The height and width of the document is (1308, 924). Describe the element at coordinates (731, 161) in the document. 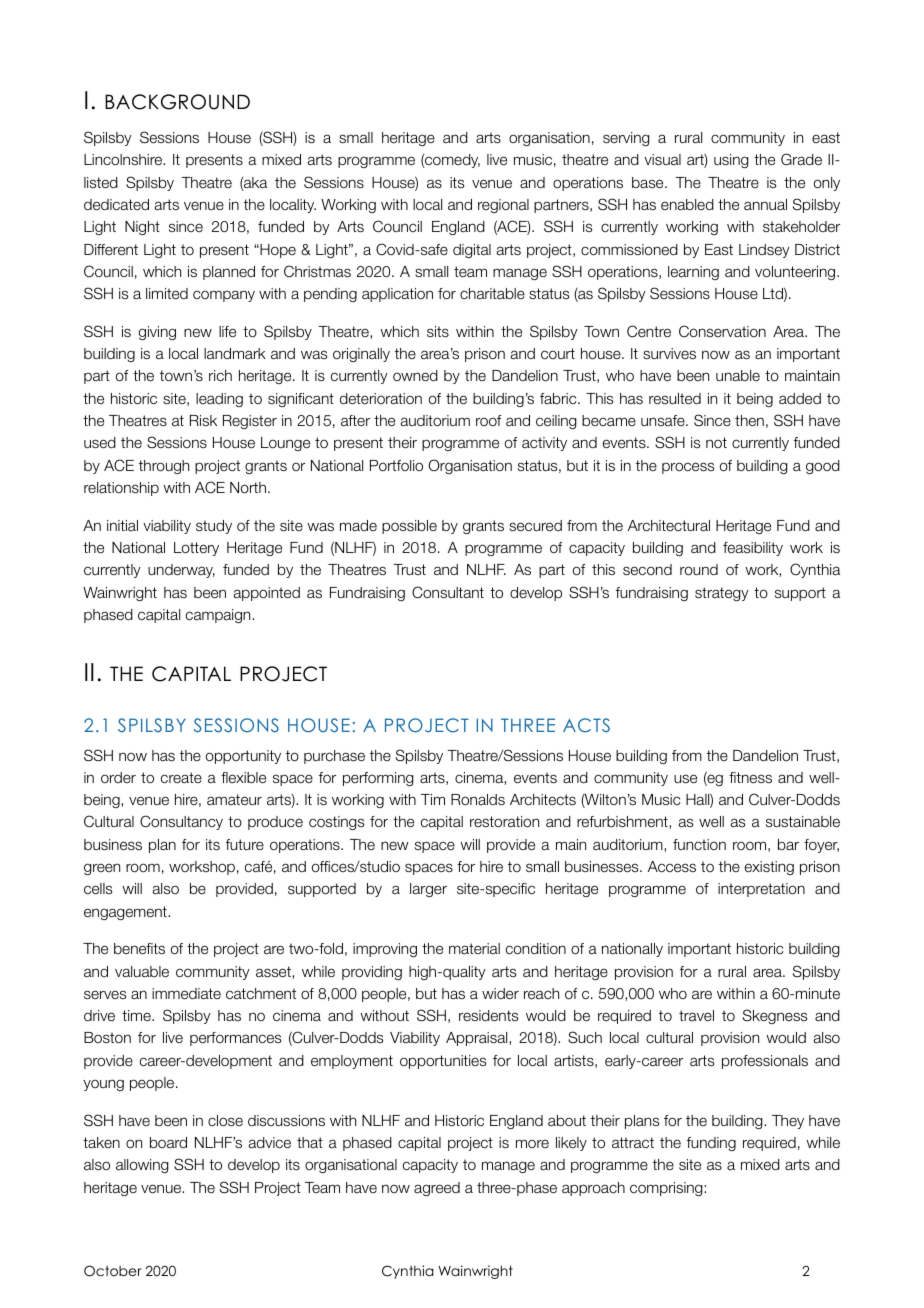

I see `using` at that location.
